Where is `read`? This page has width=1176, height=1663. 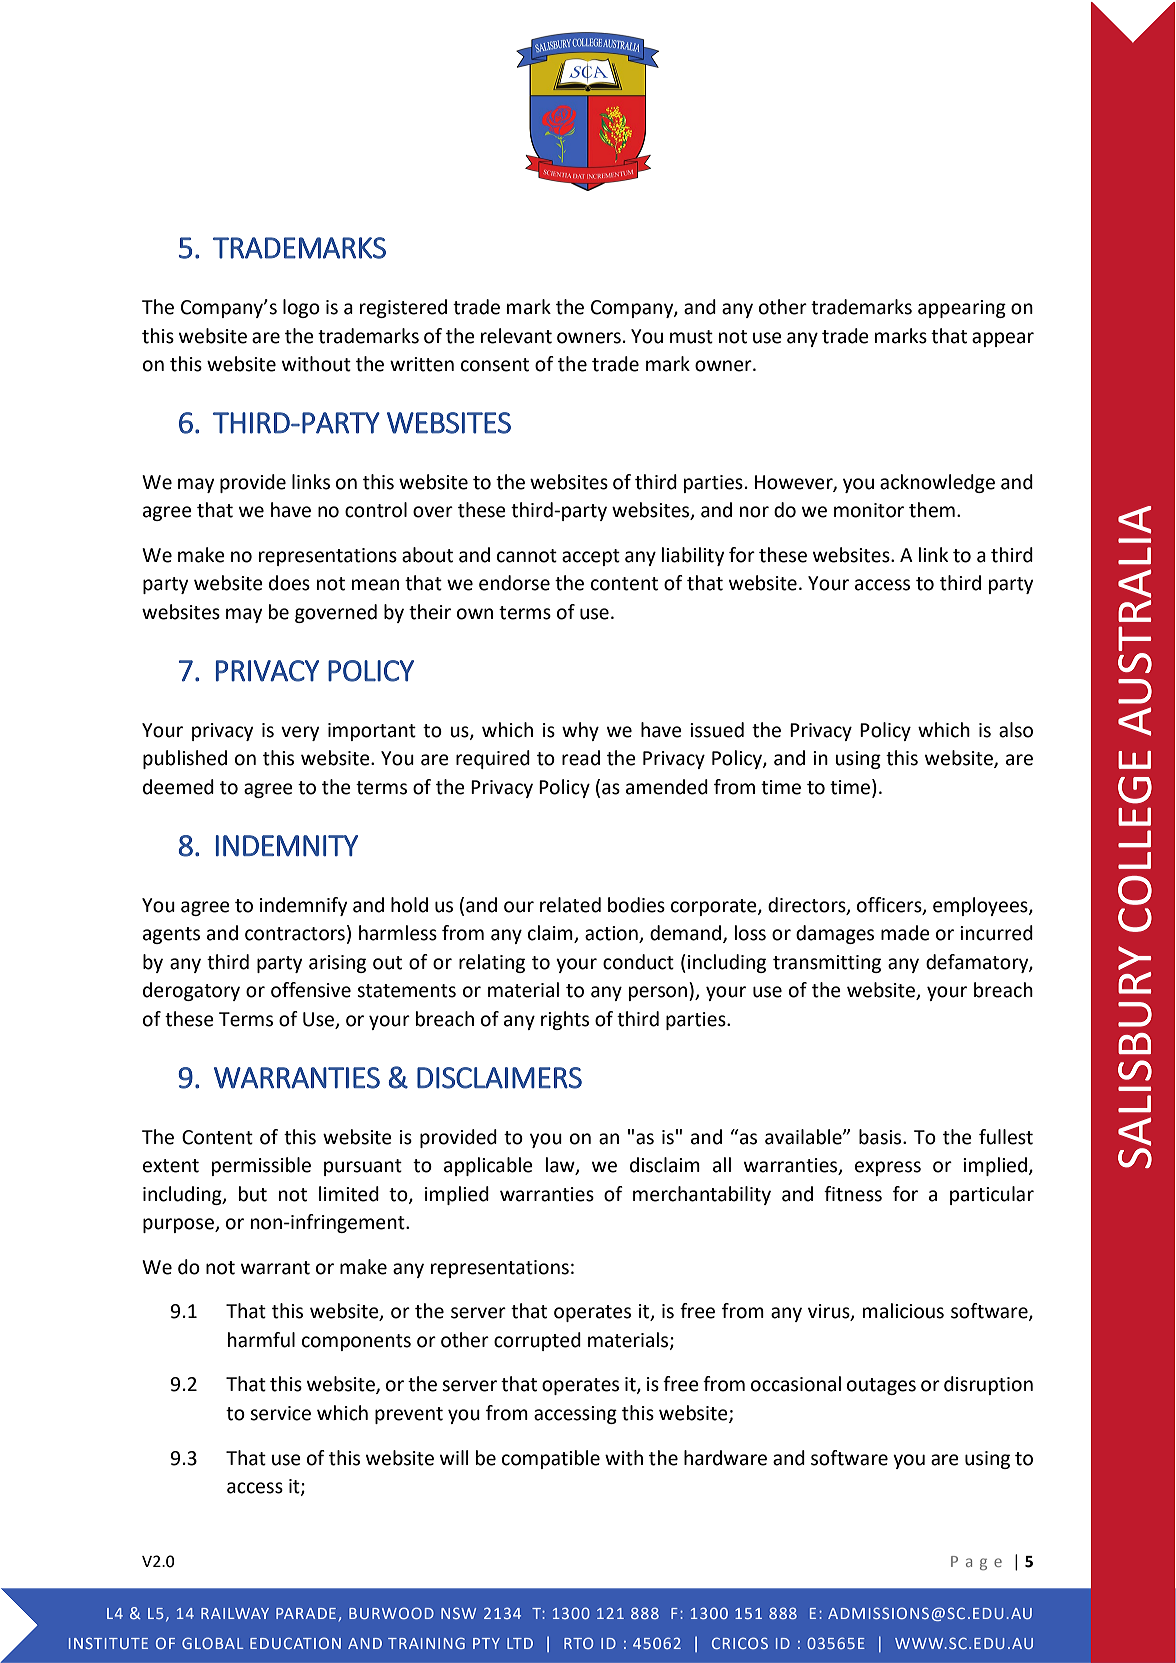 read is located at coordinates (581, 758).
